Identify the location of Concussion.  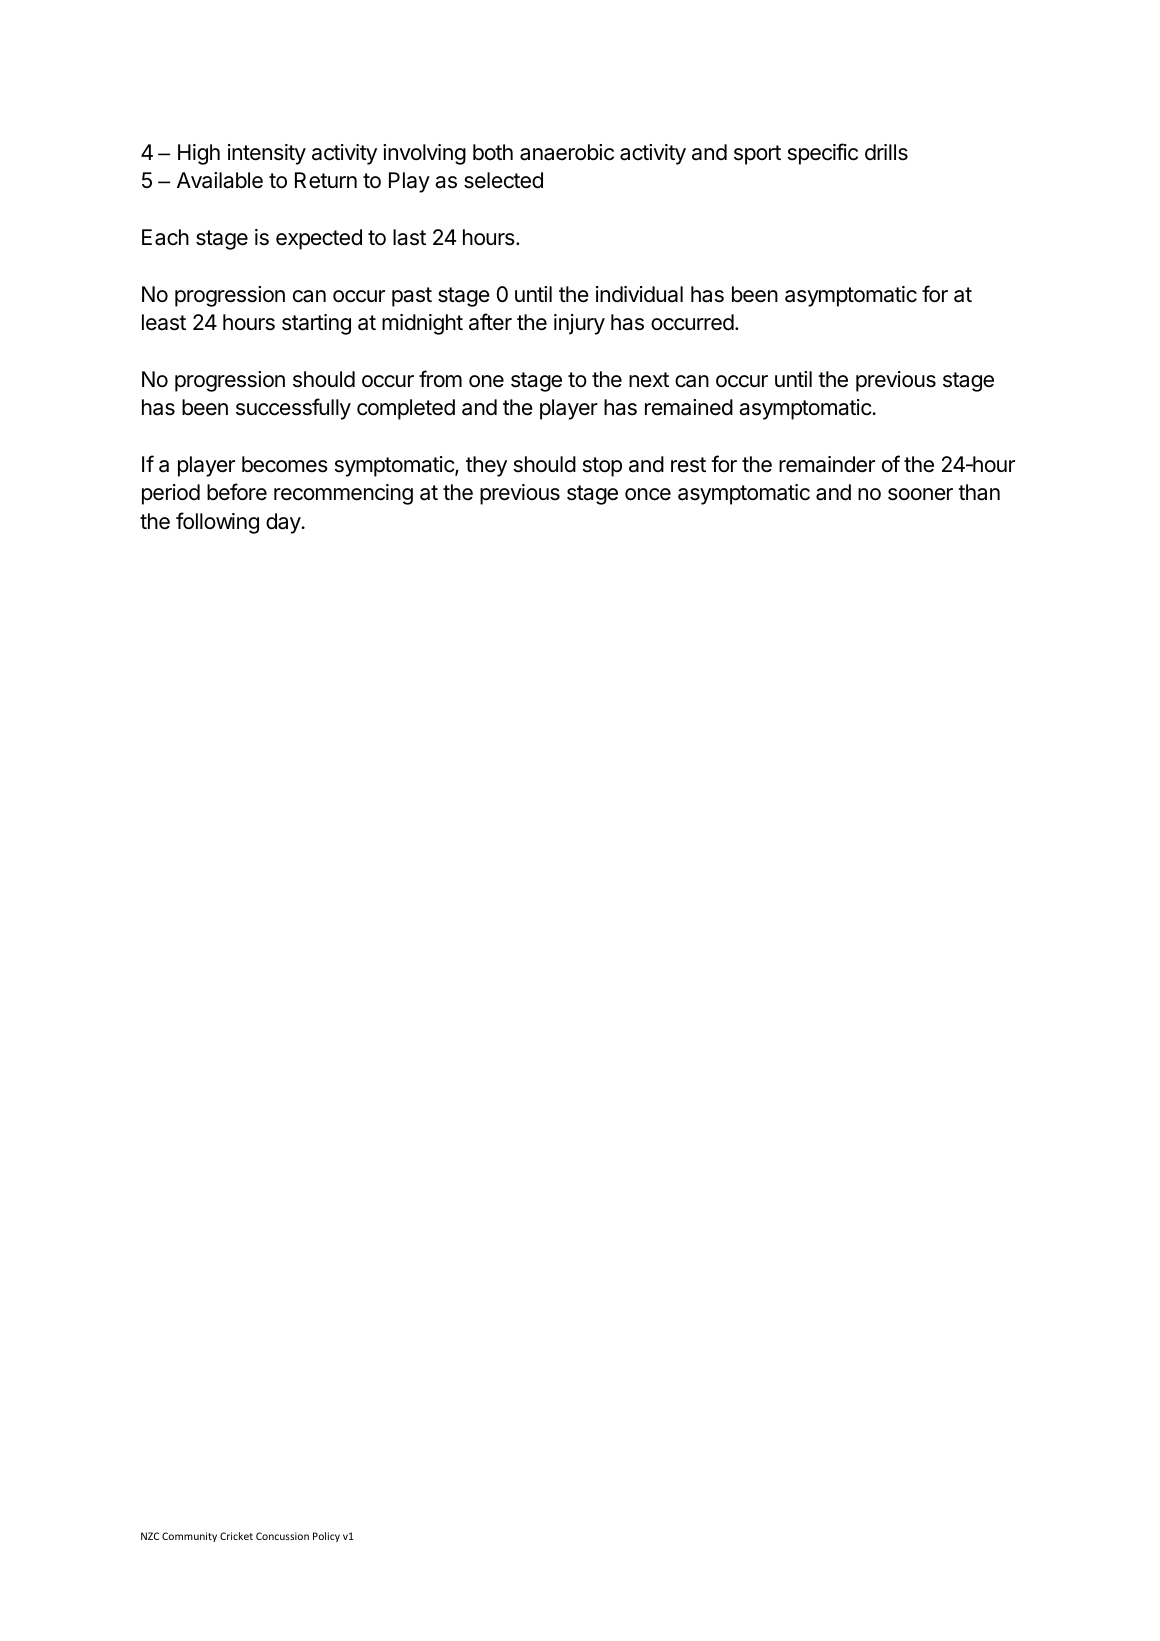
(282, 1536).
